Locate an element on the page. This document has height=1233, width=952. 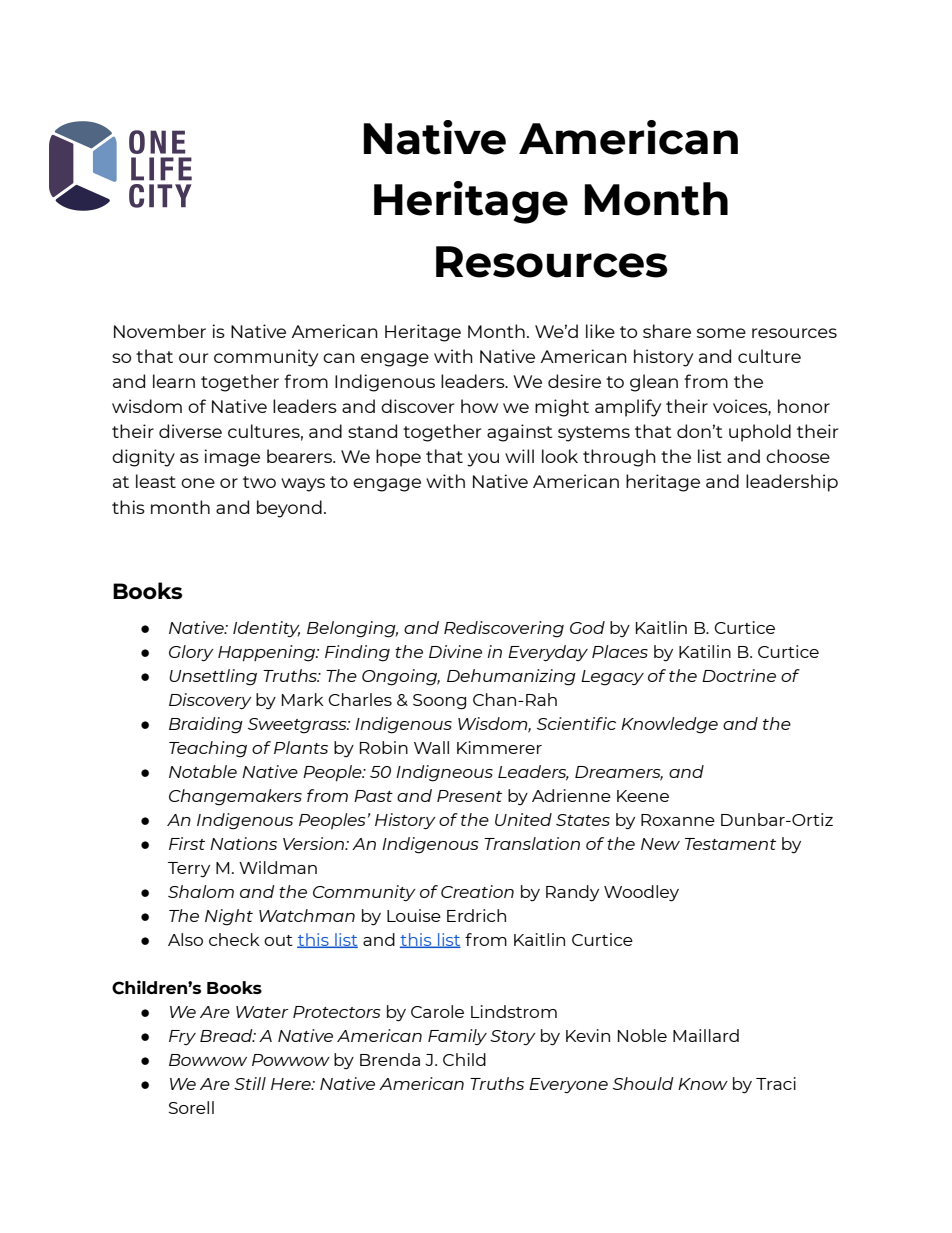
you is located at coordinates (483, 460).
